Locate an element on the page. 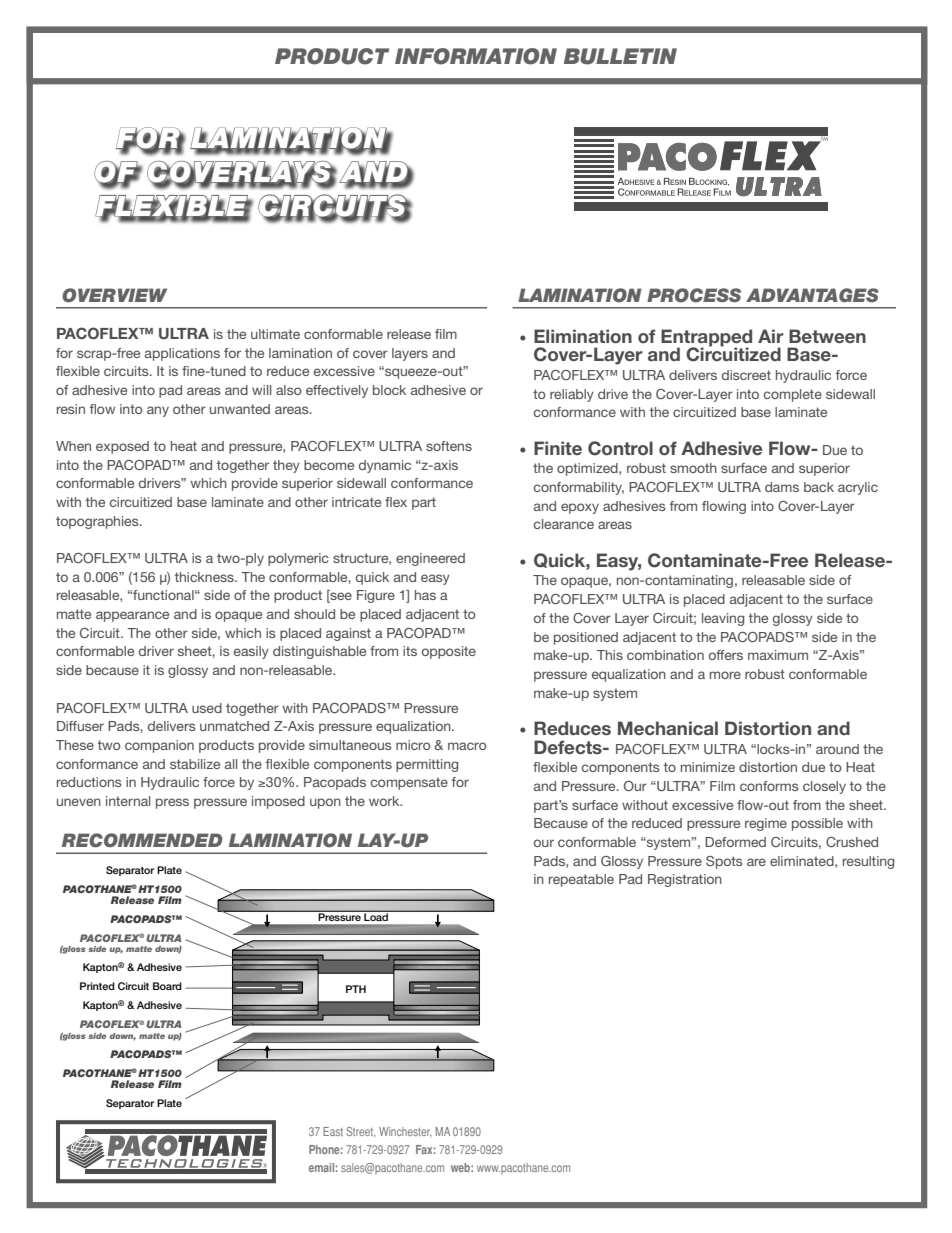  Board is located at coordinates (167, 986).
